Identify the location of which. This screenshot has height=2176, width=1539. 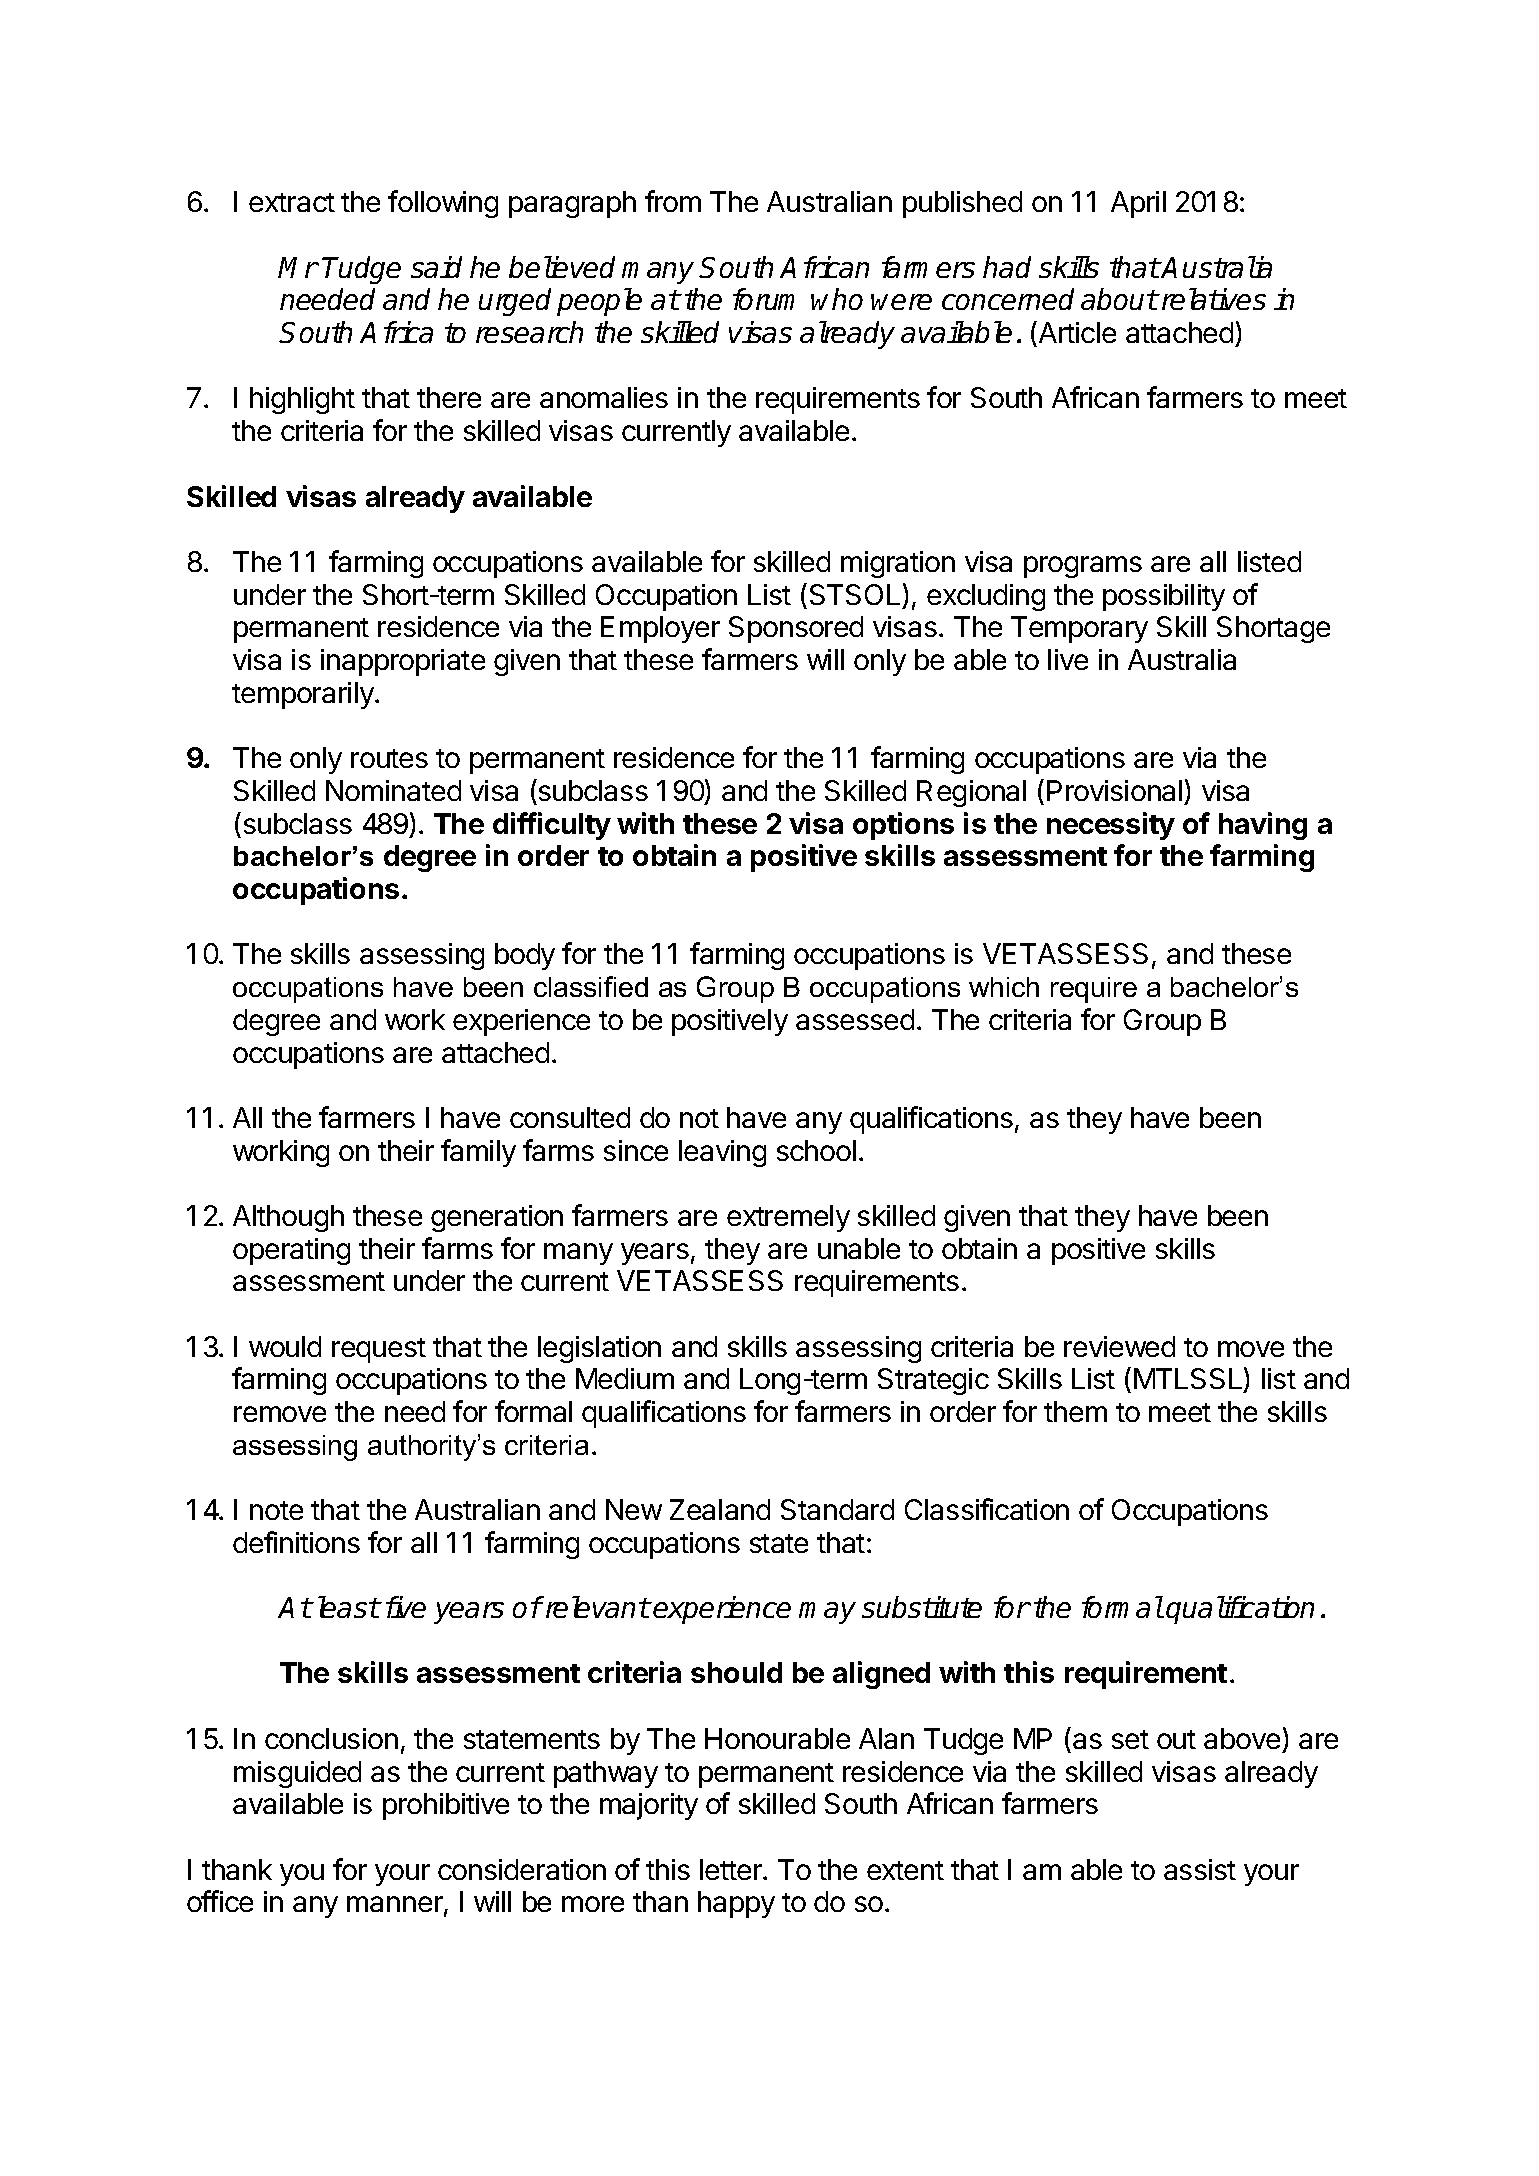
(1004, 987).
